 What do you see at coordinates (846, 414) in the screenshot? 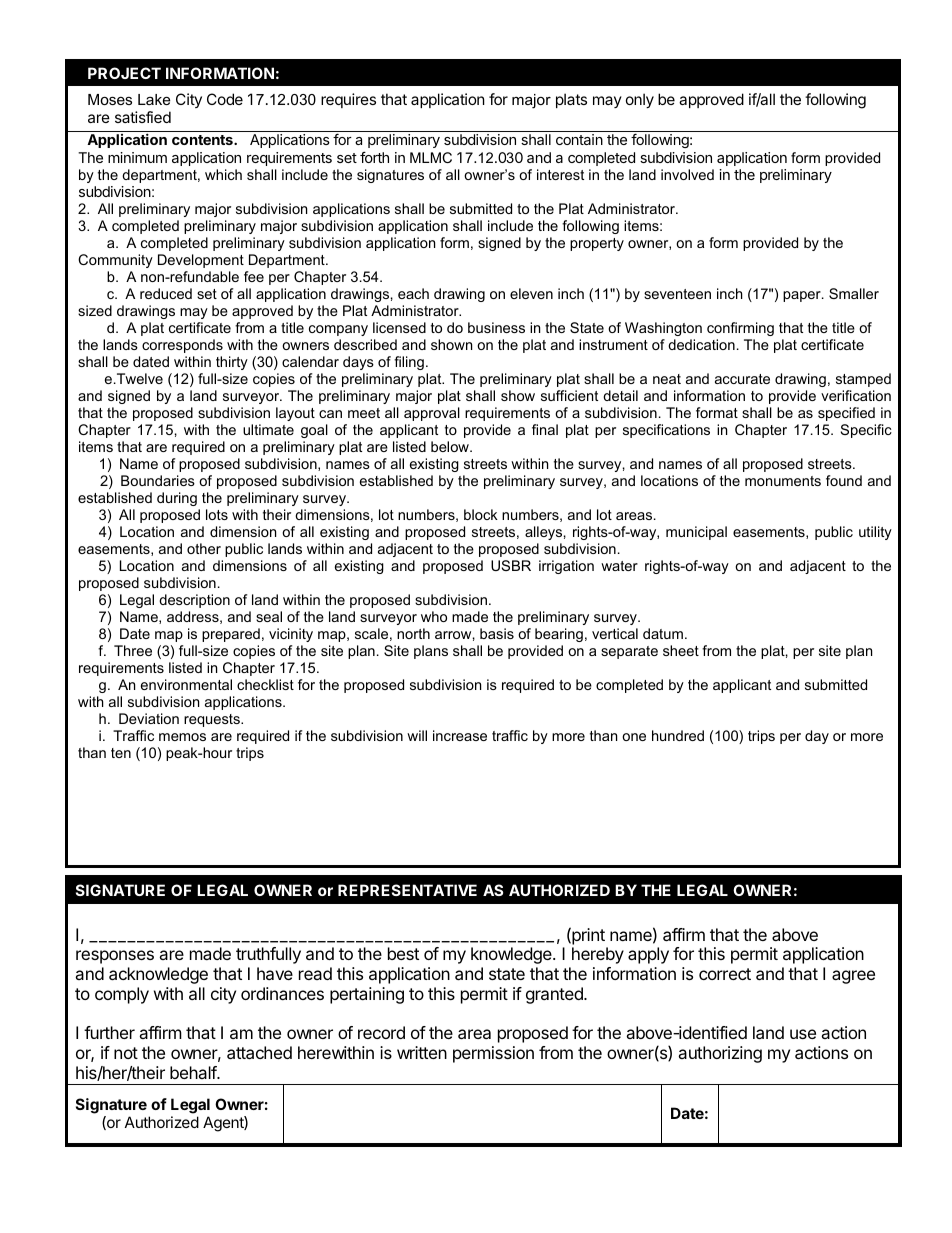
I see `specified` at bounding box center [846, 414].
